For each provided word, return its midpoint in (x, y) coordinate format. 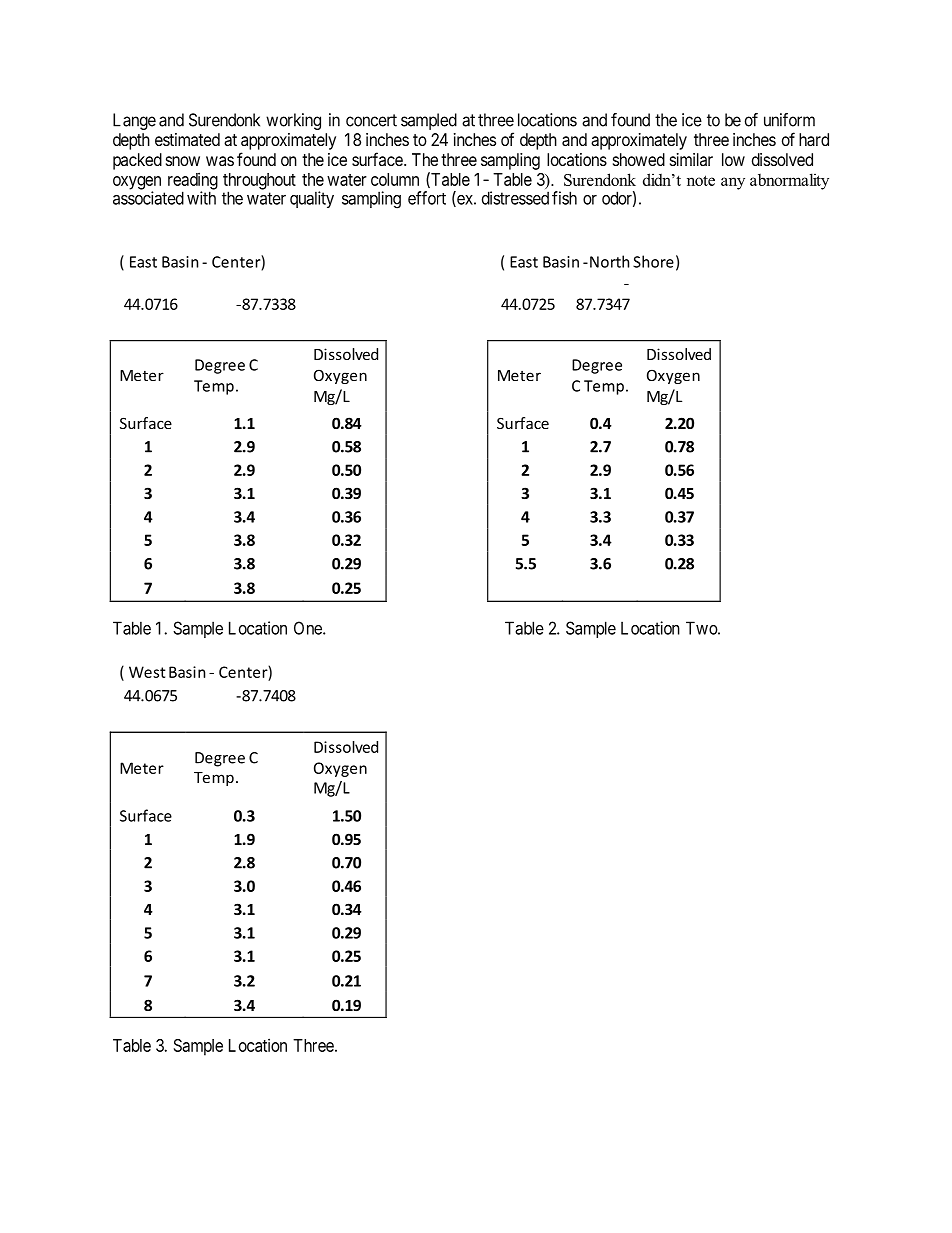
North (609, 261)
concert (371, 120)
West (147, 672)
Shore (653, 261)
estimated (187, 139)
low (733, 159)
